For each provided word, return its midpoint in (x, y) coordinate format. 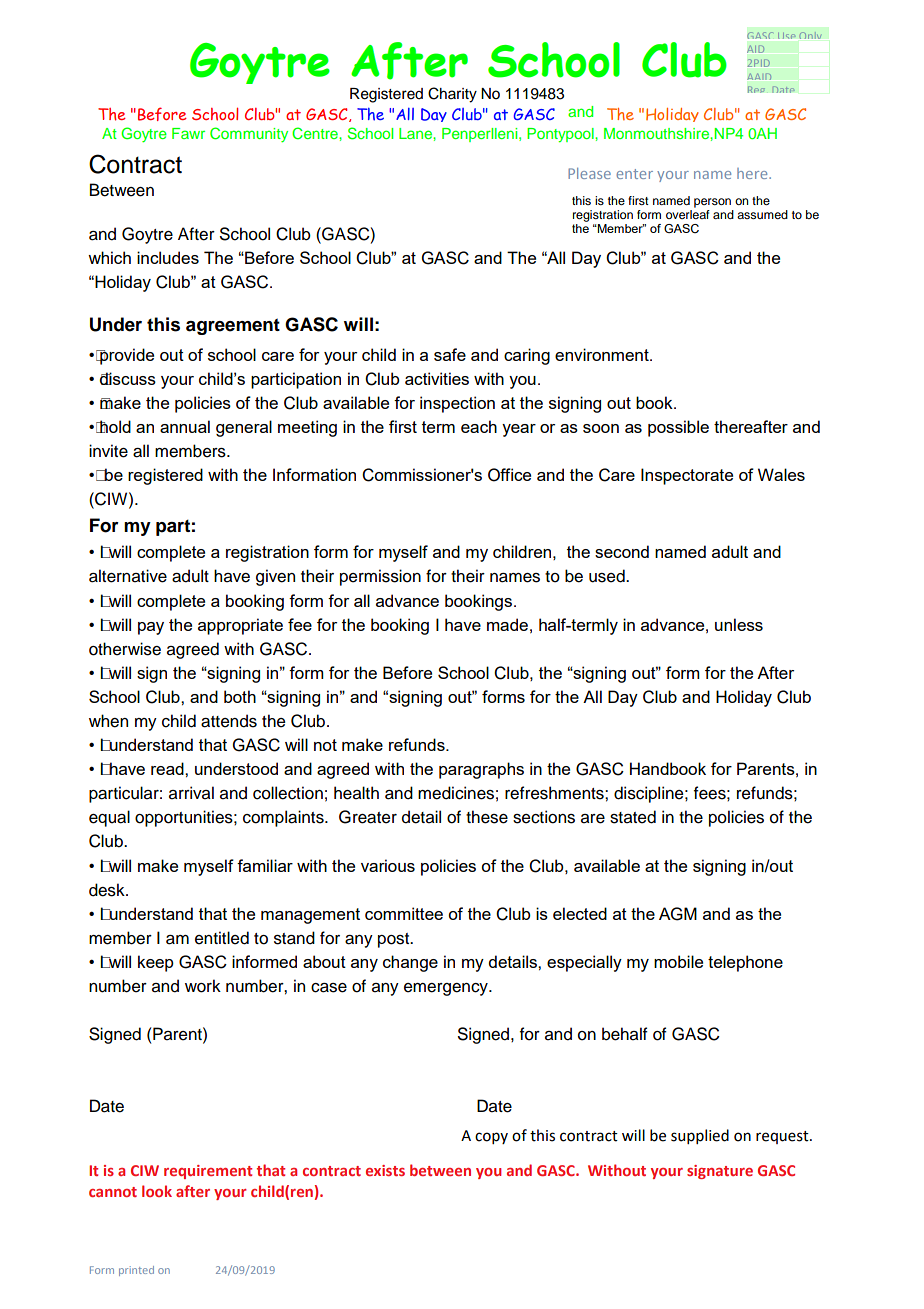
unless (739, 624)
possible (678, 428)
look (157, 1191)
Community (249, 134)
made (507, 624)
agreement (233, 326)
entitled (222, 938)
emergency (447, 989)
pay (151, 628)
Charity (452, 95)
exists (385, 1170)
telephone (745, 963)
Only (810, 35)
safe (450, 354)
